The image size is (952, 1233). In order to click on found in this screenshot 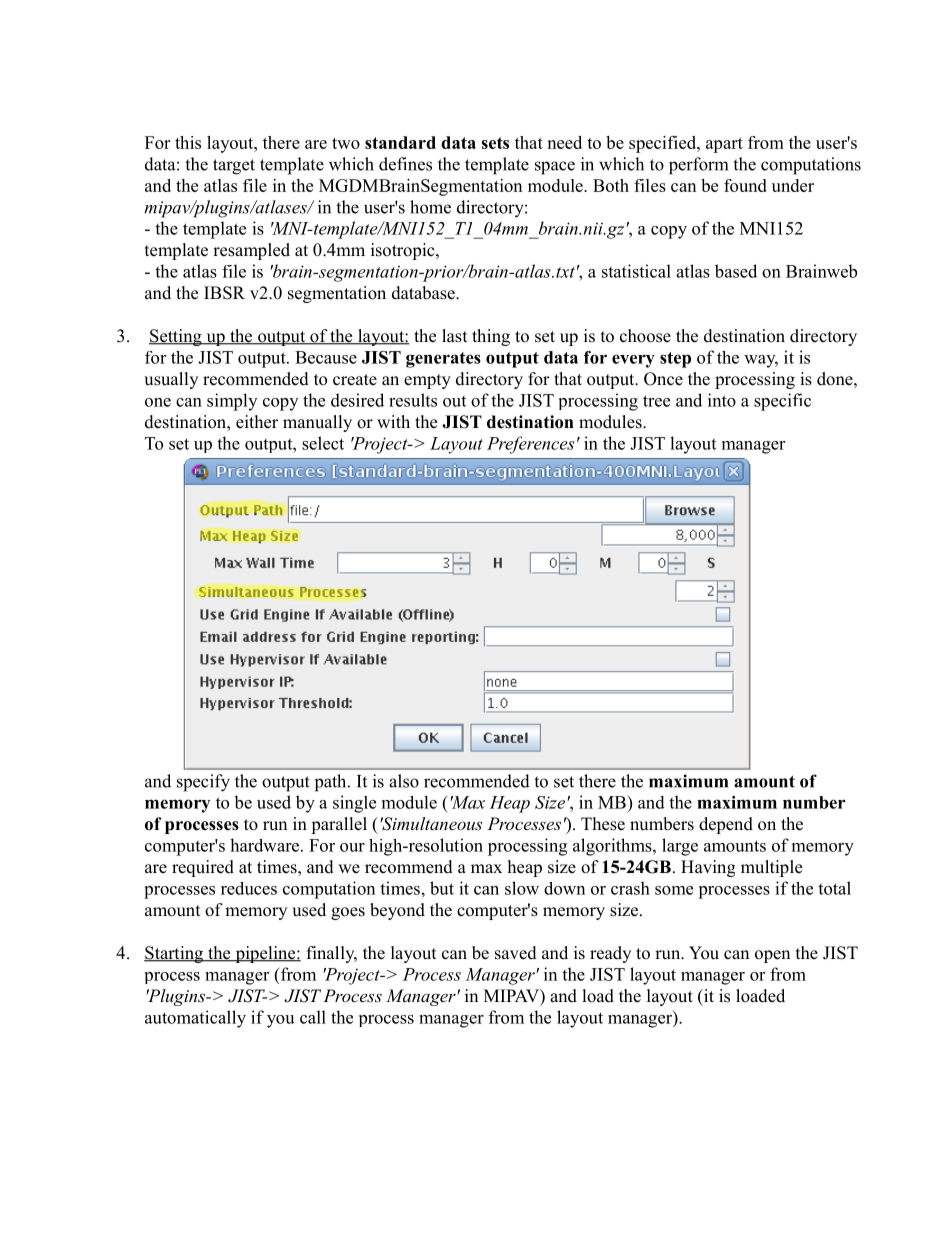, I will do `click(745, 185)`.
